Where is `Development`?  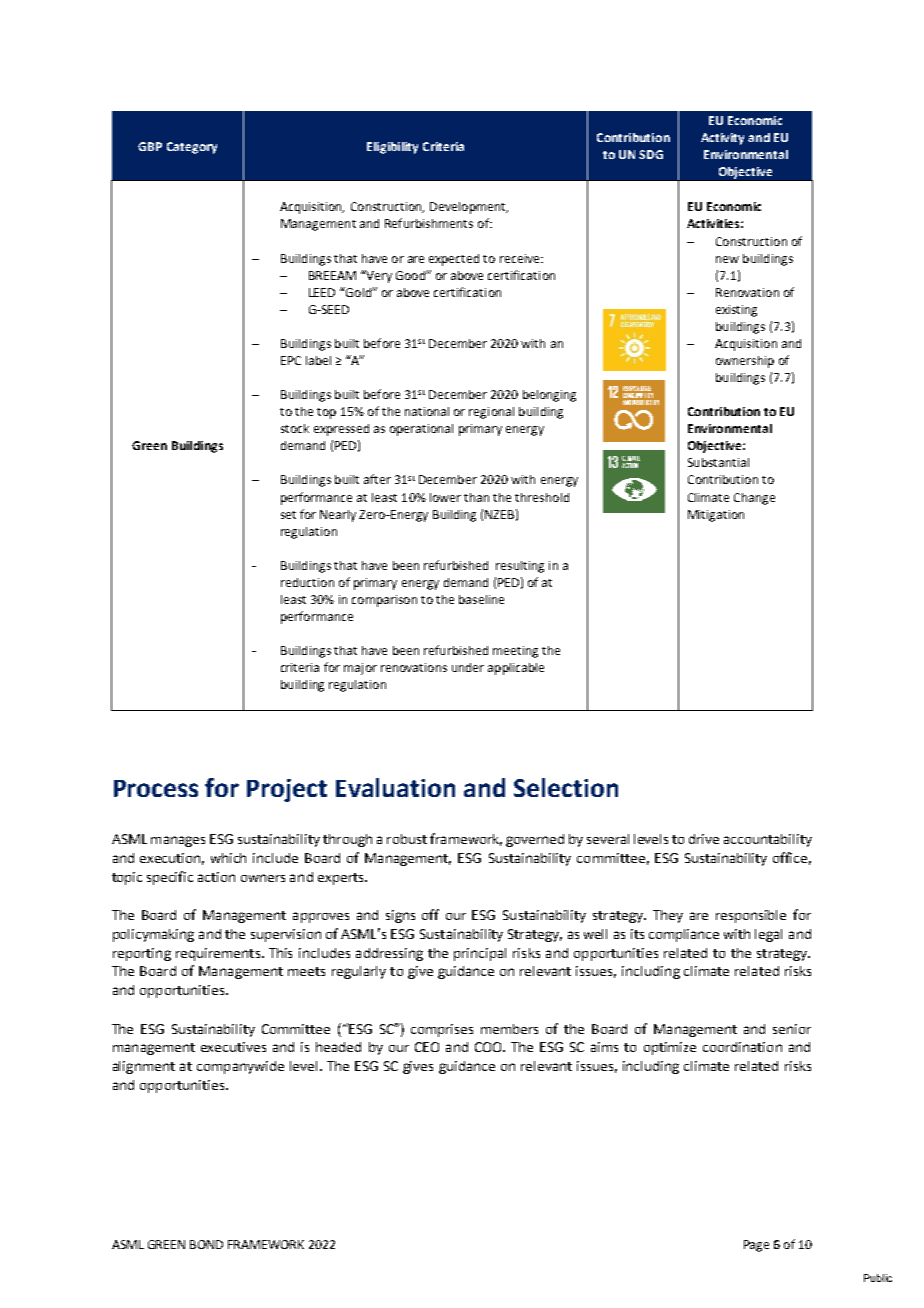
Development is located at coordinates (469, 208).
